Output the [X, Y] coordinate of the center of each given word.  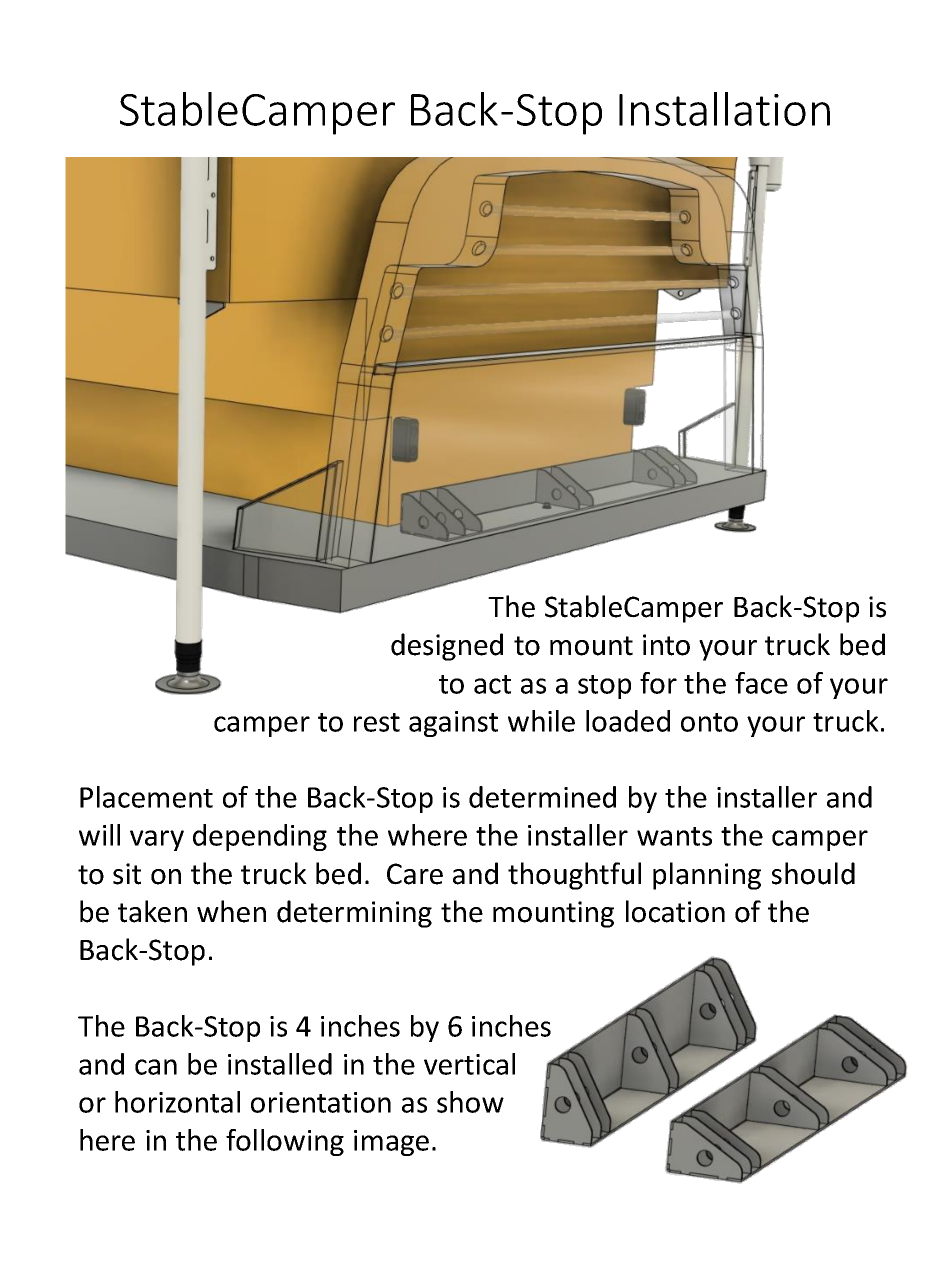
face [761, 683]
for [658, 683]
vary [157, 840]
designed [447, 647]
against [453, 724]
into [666, 645]
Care [415, 874]
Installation [724, 109]
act [492, 684]
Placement [146, 797]
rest [377, 722]
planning [707, 876]
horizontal [177, 1102]
